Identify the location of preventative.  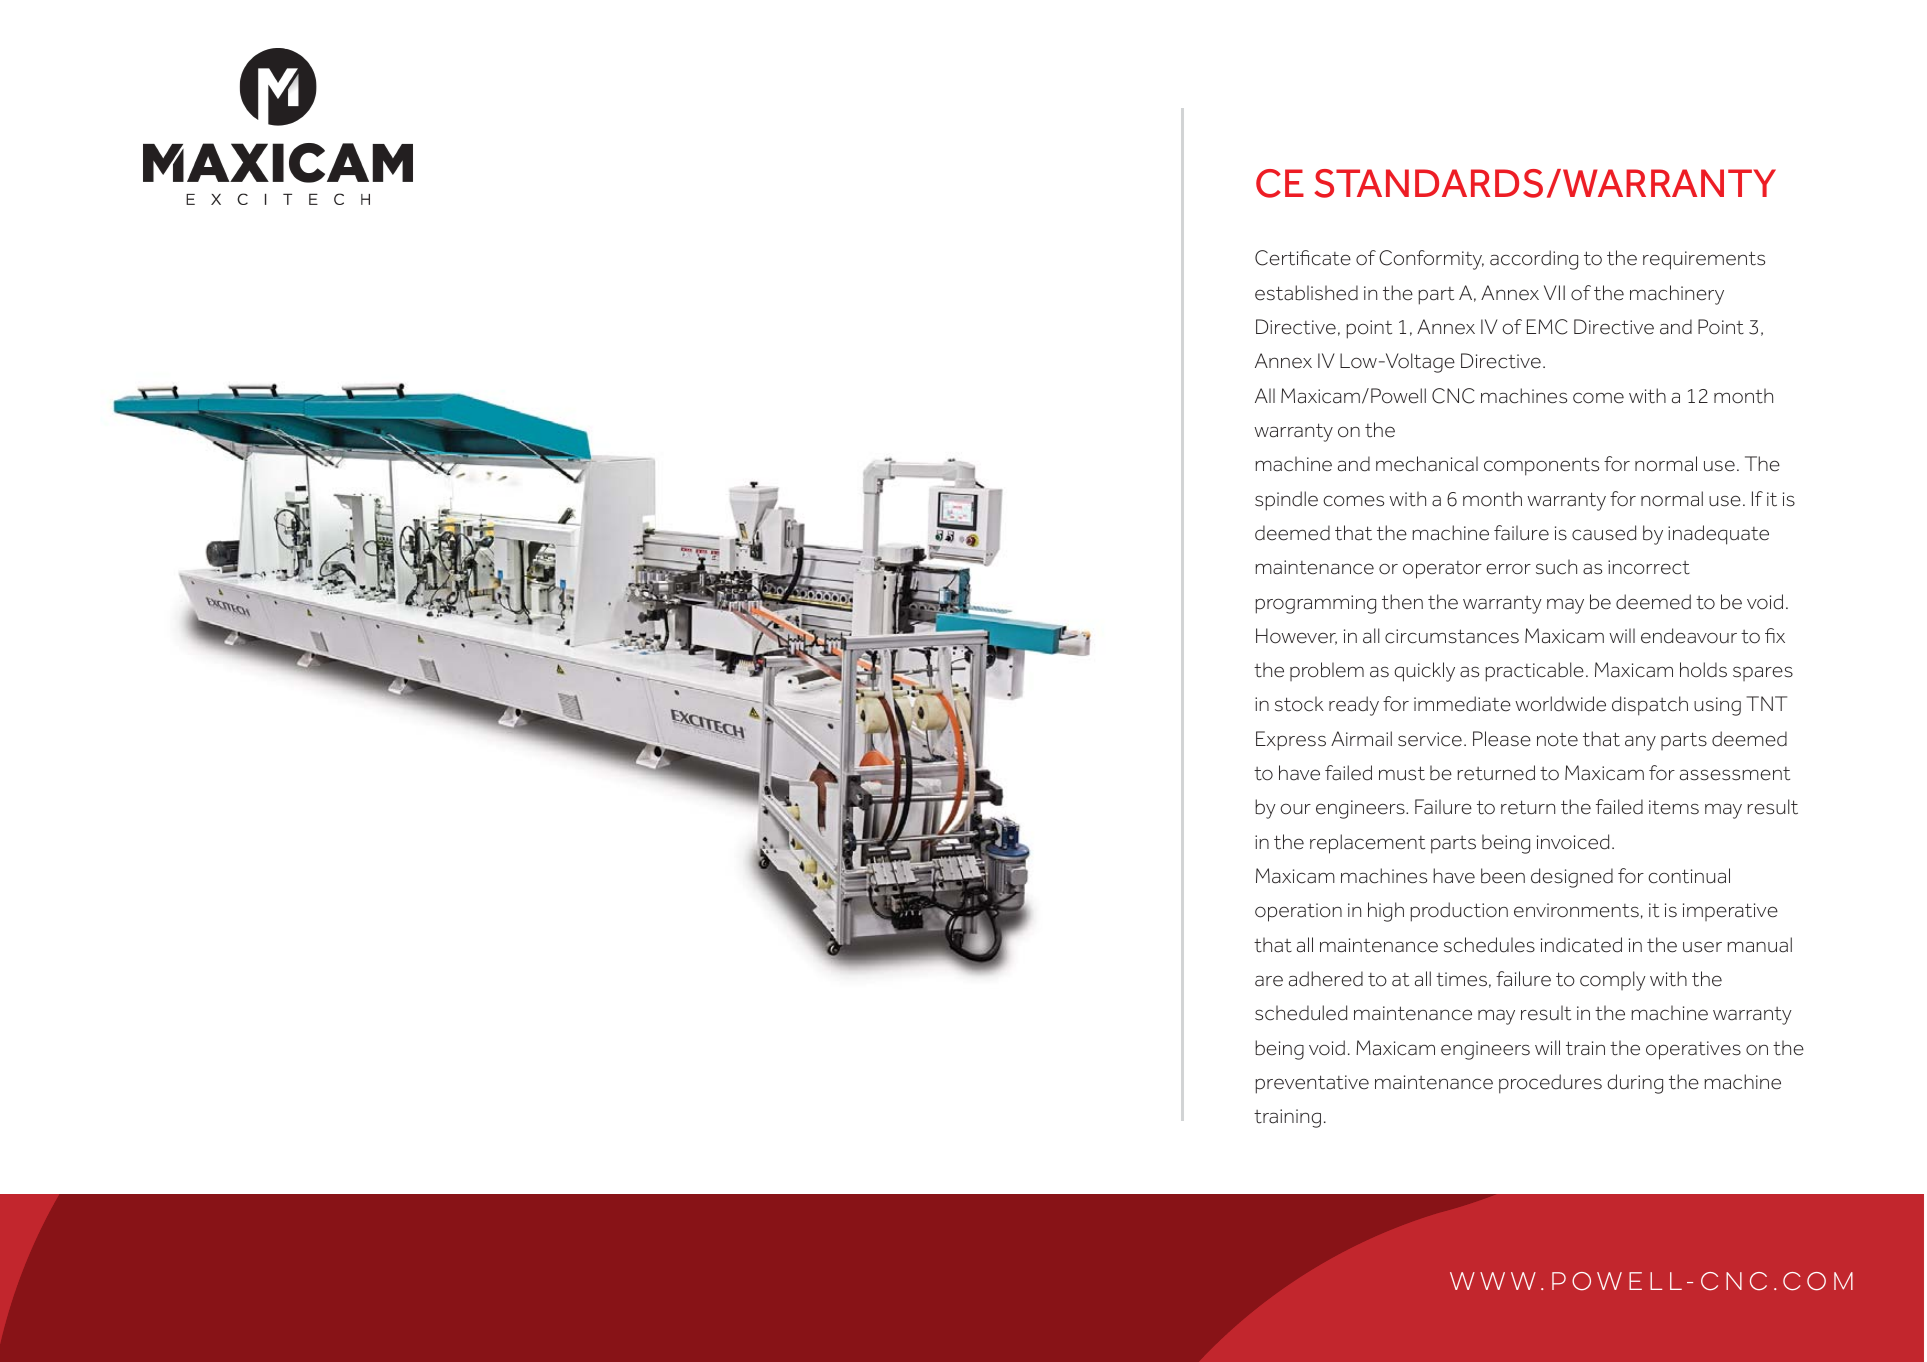
(1312, 1084).
